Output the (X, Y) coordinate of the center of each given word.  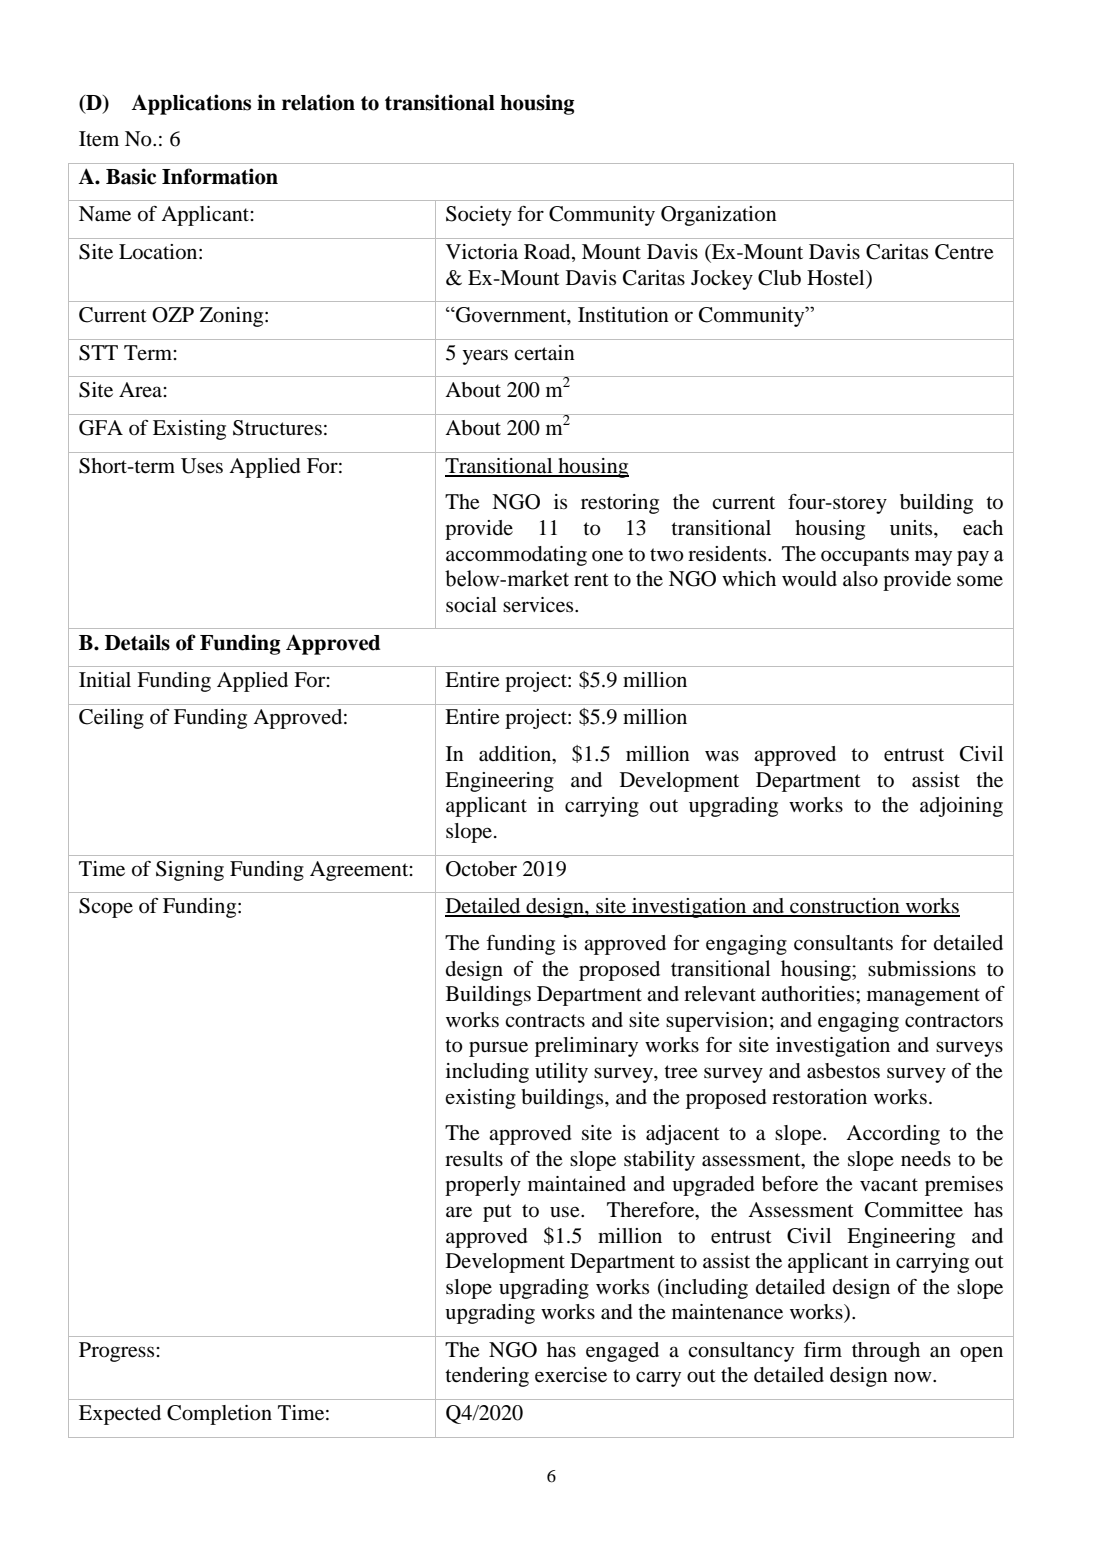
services (539, 605)
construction (845, 907)
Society (479, 216)
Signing (190, 871)
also (860, 579)
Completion (219, 1415)
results (474, 1159)
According (893, 1135)
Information (220, 176)
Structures (277, 428)
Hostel (837, 278)
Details (137, 642)
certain (544, 353)
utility (561, 1073)
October (481, 869)
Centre (964, 252)
